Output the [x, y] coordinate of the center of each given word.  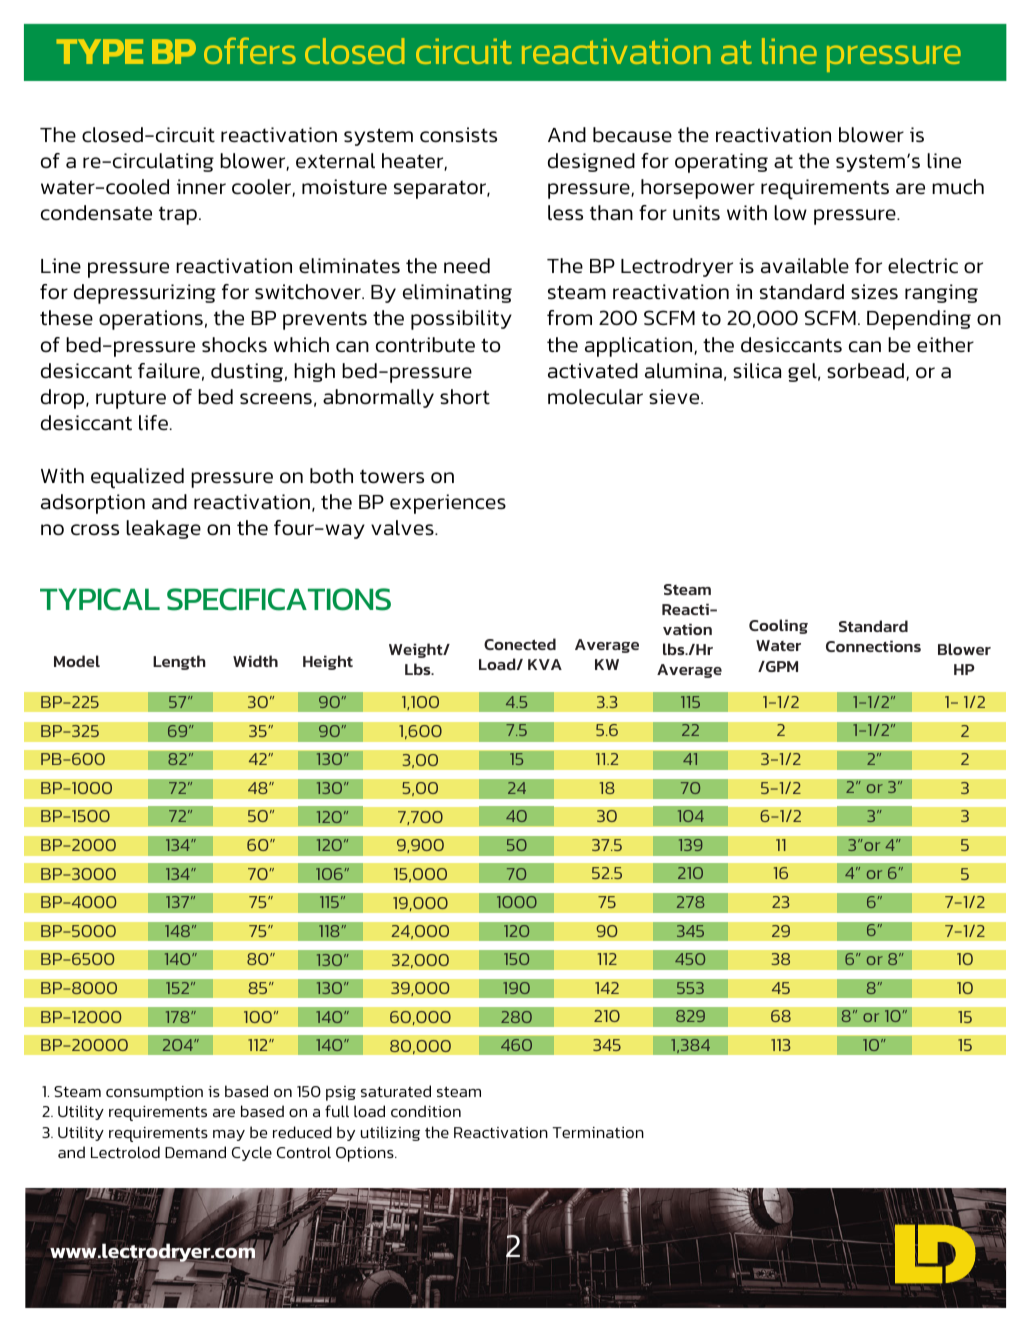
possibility [461, 320]
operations [151, 320]
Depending [919, 320]
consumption [154, 1093]
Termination [598, 1132]
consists [458, 135]
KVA [545, 664]
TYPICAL [100, 599]
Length [179, 662]
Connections [873, 646]
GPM [781, 666]
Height [328, 662]
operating [721, 163]
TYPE [99, 51]
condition [426, 1111]
